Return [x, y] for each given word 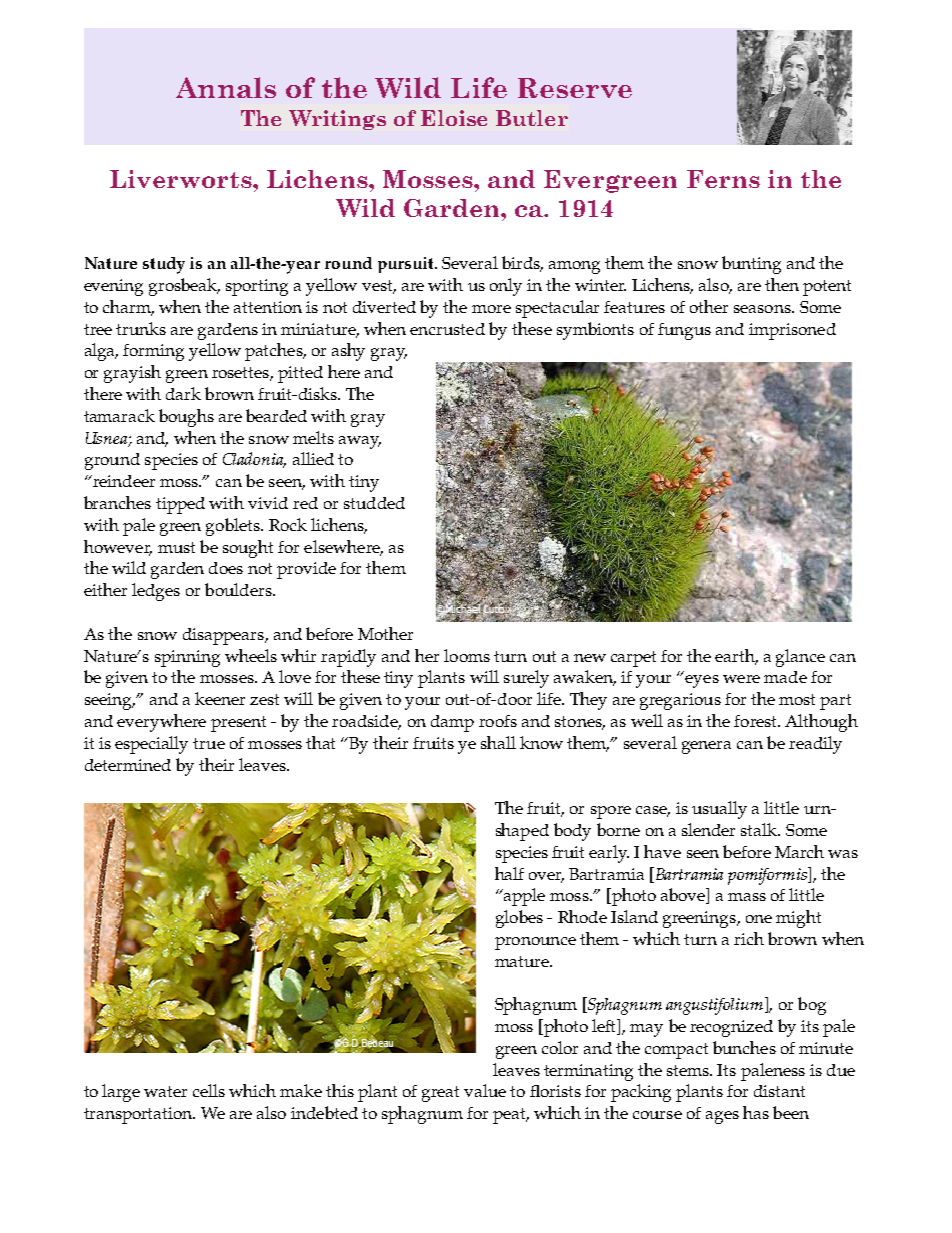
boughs [186, 418]
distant [779, 1091]
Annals [226, 87]
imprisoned [792, 331]
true [209, 743]
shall [498, 742]
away [360, 442]
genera [706, 747]
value [485, 1090]
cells [209, 1090]
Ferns [723, 179]
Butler [532, 118]
